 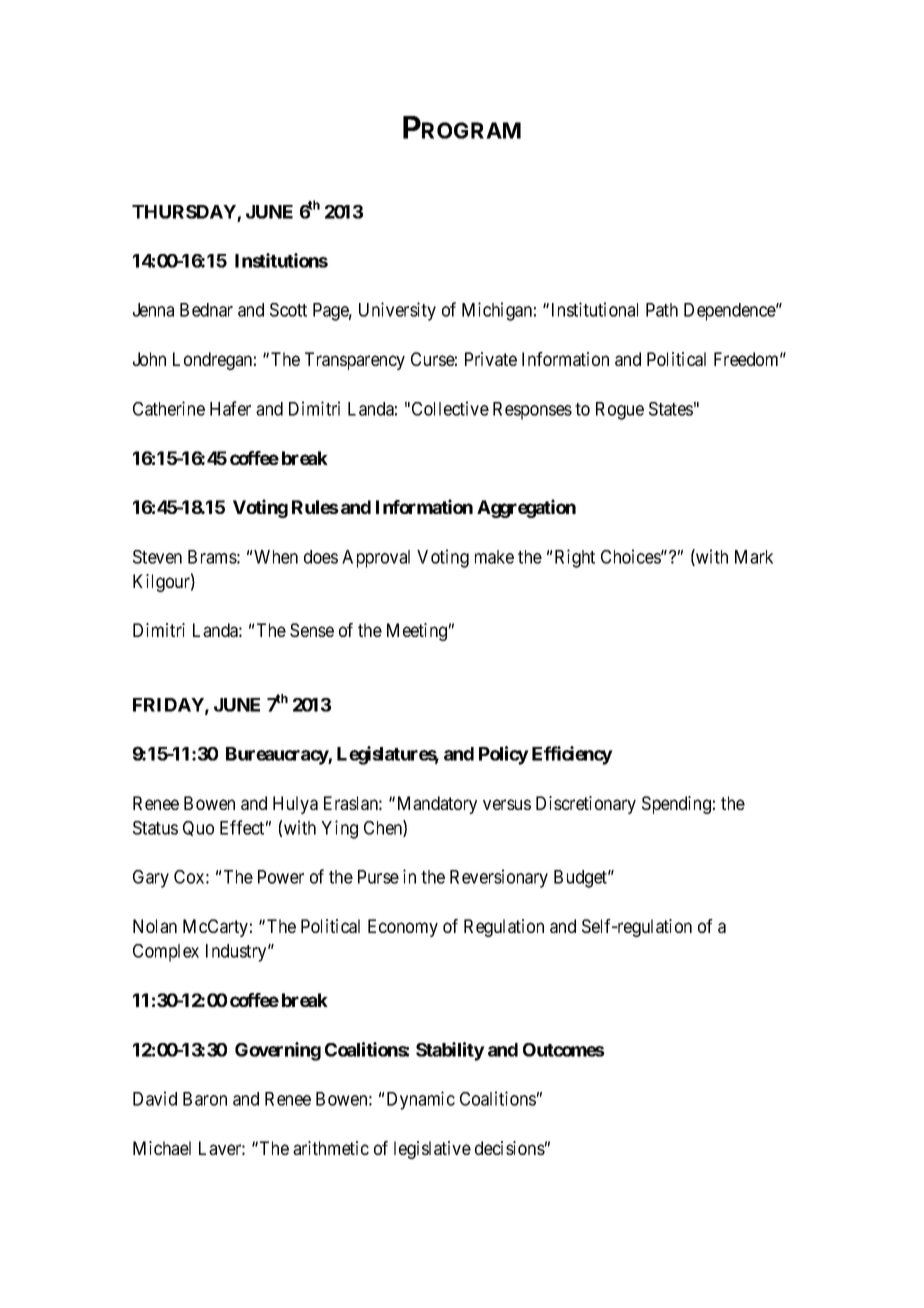 What do you see at coordinates (206, 310) in the image?
I see `Bednar` at bounding box center [206, 310].
